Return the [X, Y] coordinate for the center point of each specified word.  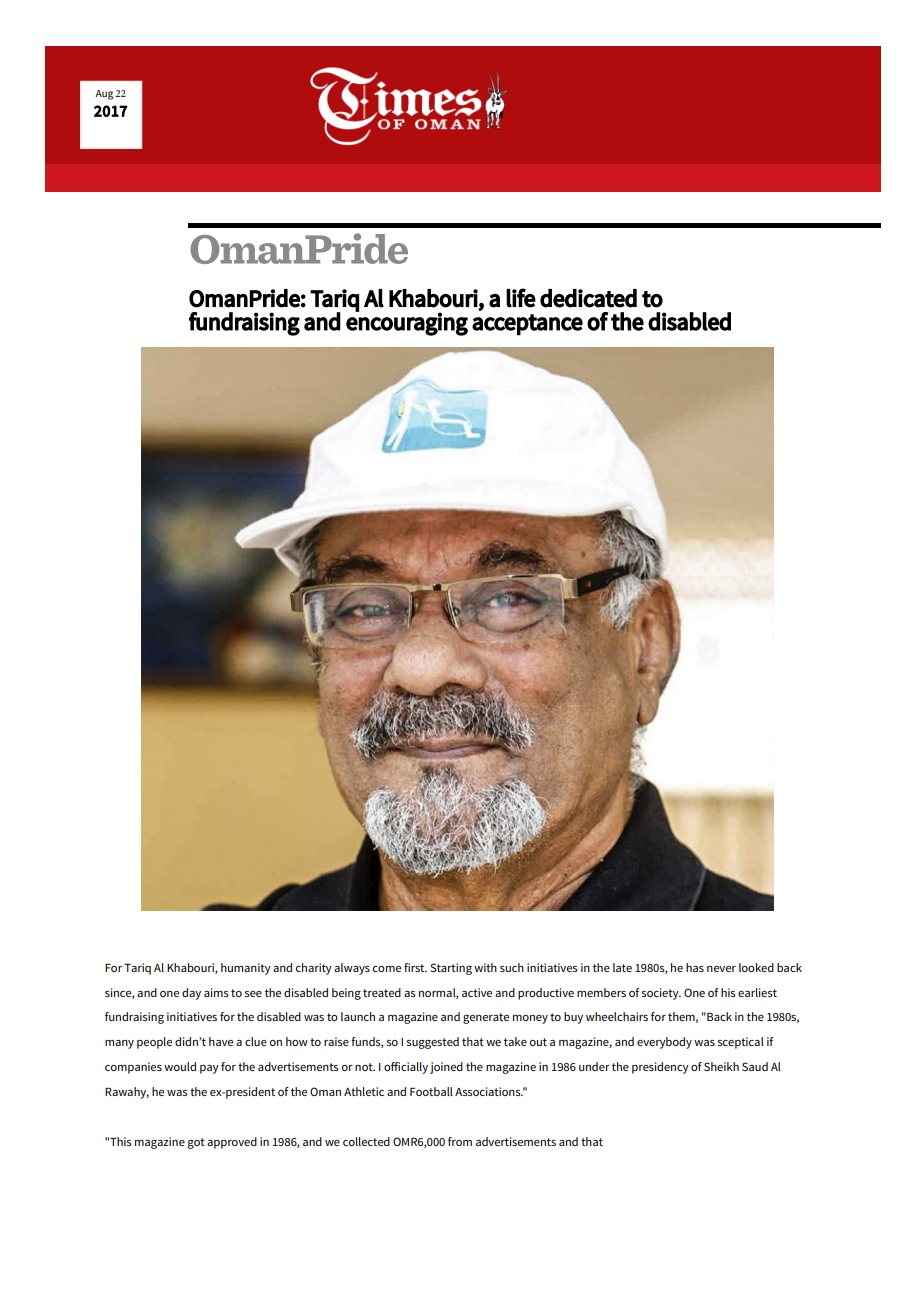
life [521, 298]
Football [431, 1091]
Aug [104, 95]
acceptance [527, 324]
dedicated [588, 298]
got [196, 1143]
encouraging [407, 323]
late [622, 967]
